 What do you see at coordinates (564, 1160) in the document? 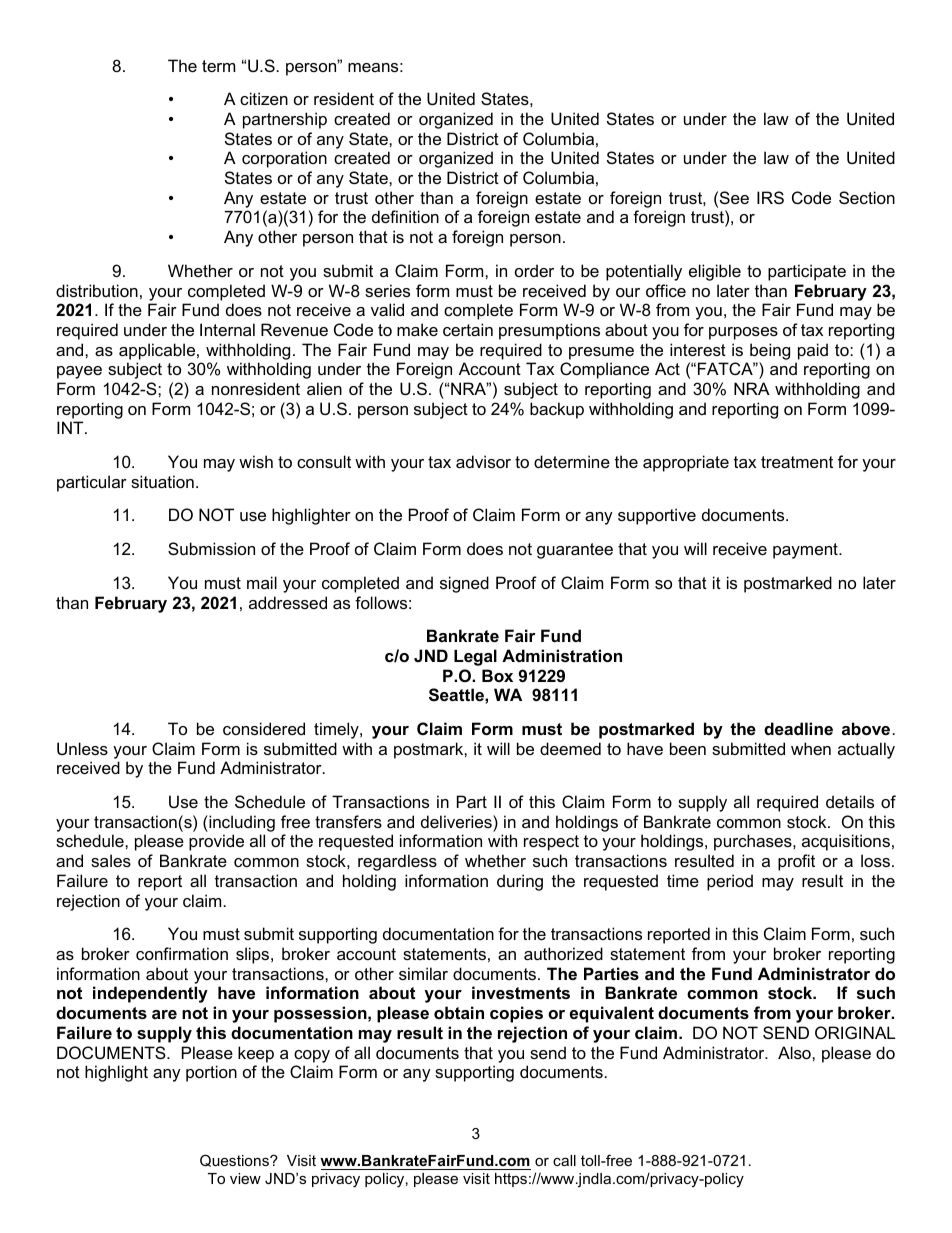
I see `call` at bounding box center [564, 1160].
